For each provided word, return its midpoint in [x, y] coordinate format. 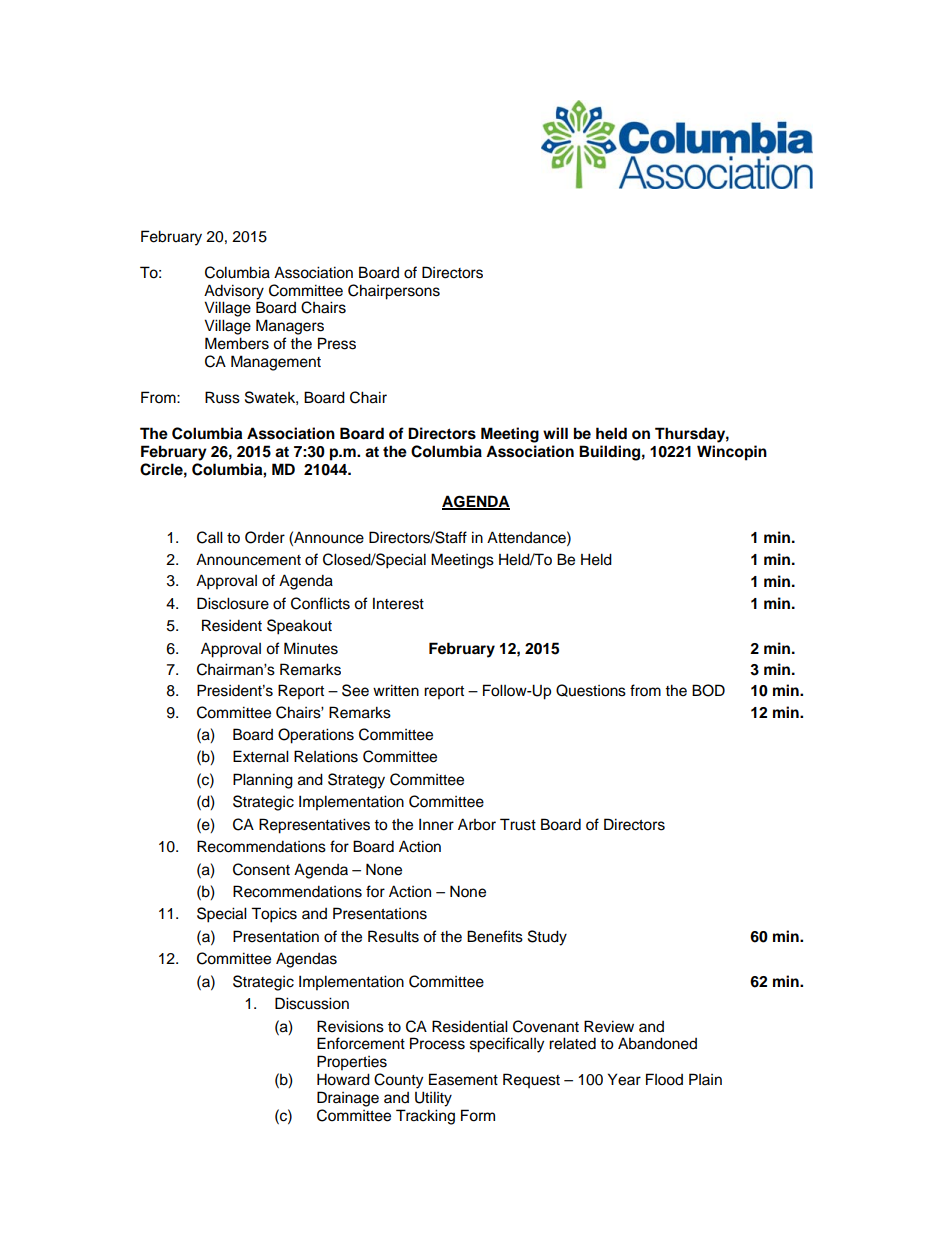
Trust [518, 824]
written [396, 690]
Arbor [477, 824]
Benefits [495, 936]
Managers [290, 327]
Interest [398, 603]
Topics [274, 915]
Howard [343, 1079]
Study [547, 938]
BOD [708, 690]
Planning [263, 781]
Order [265, 537]
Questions [591, 690]
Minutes [311, 648]
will [555, 433]
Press [337, 343]
